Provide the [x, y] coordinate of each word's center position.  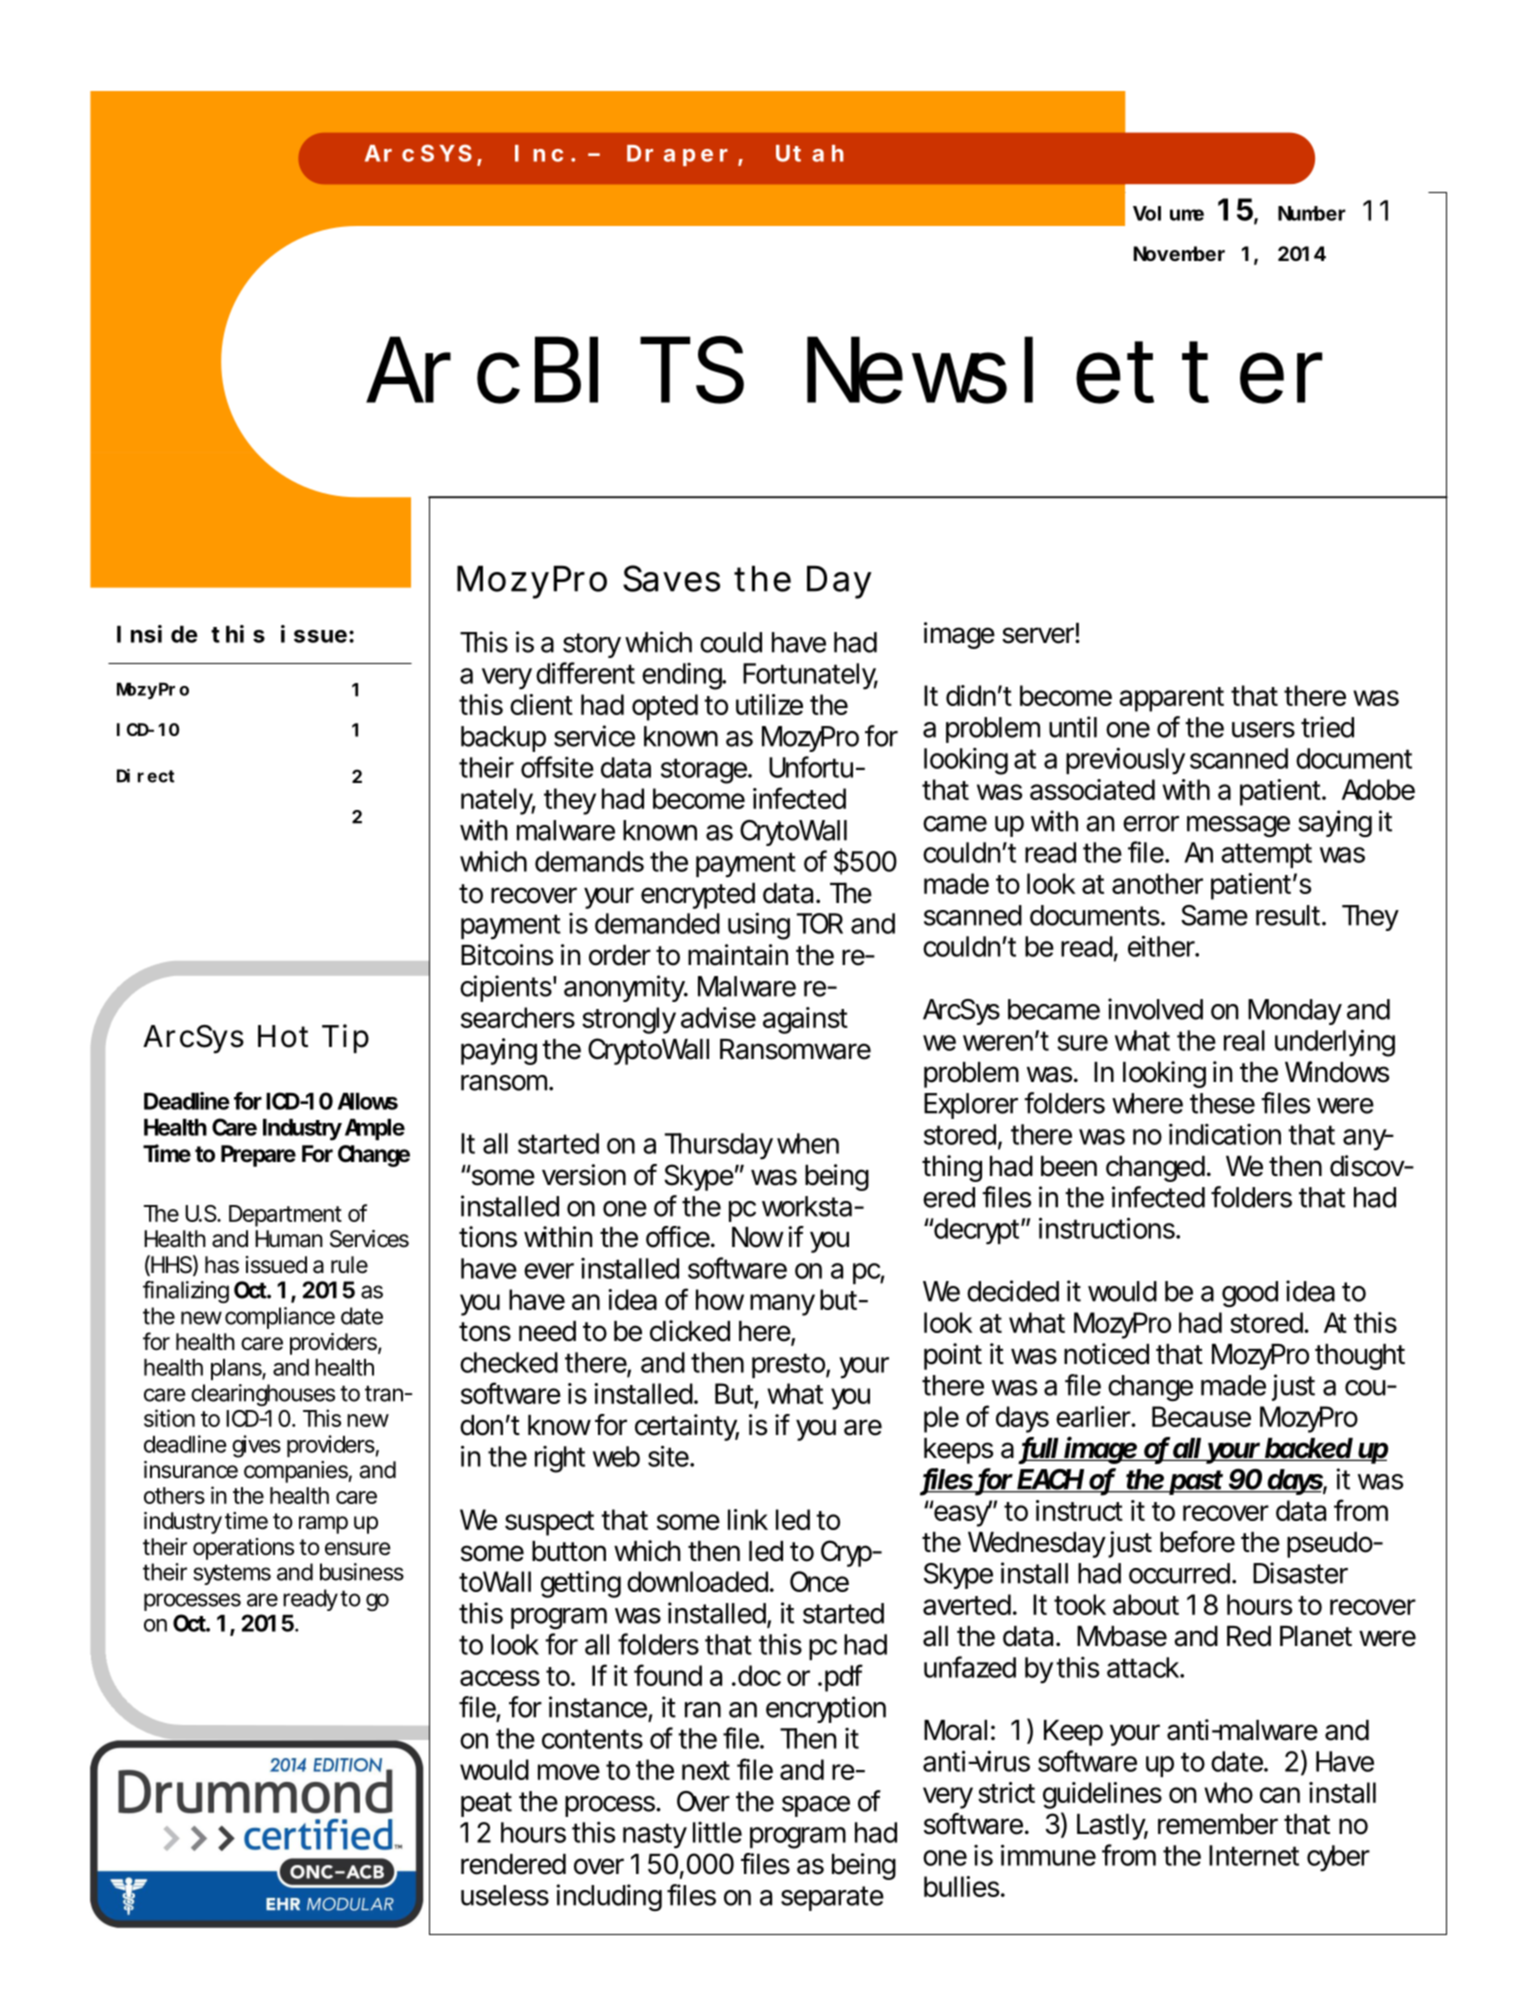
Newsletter [1064, 370]
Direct [146, 776]
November [1179, 253]
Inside [157, 634]
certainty [687, 1427]
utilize [769, 704]
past [1197, 1482]
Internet [1254, 1855]
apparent [1171, 699]
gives [256, 1446]
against [805, 1020]
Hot [283, 1036]
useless [505, 1895]
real [1244, 1040]
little [717, 1832]
